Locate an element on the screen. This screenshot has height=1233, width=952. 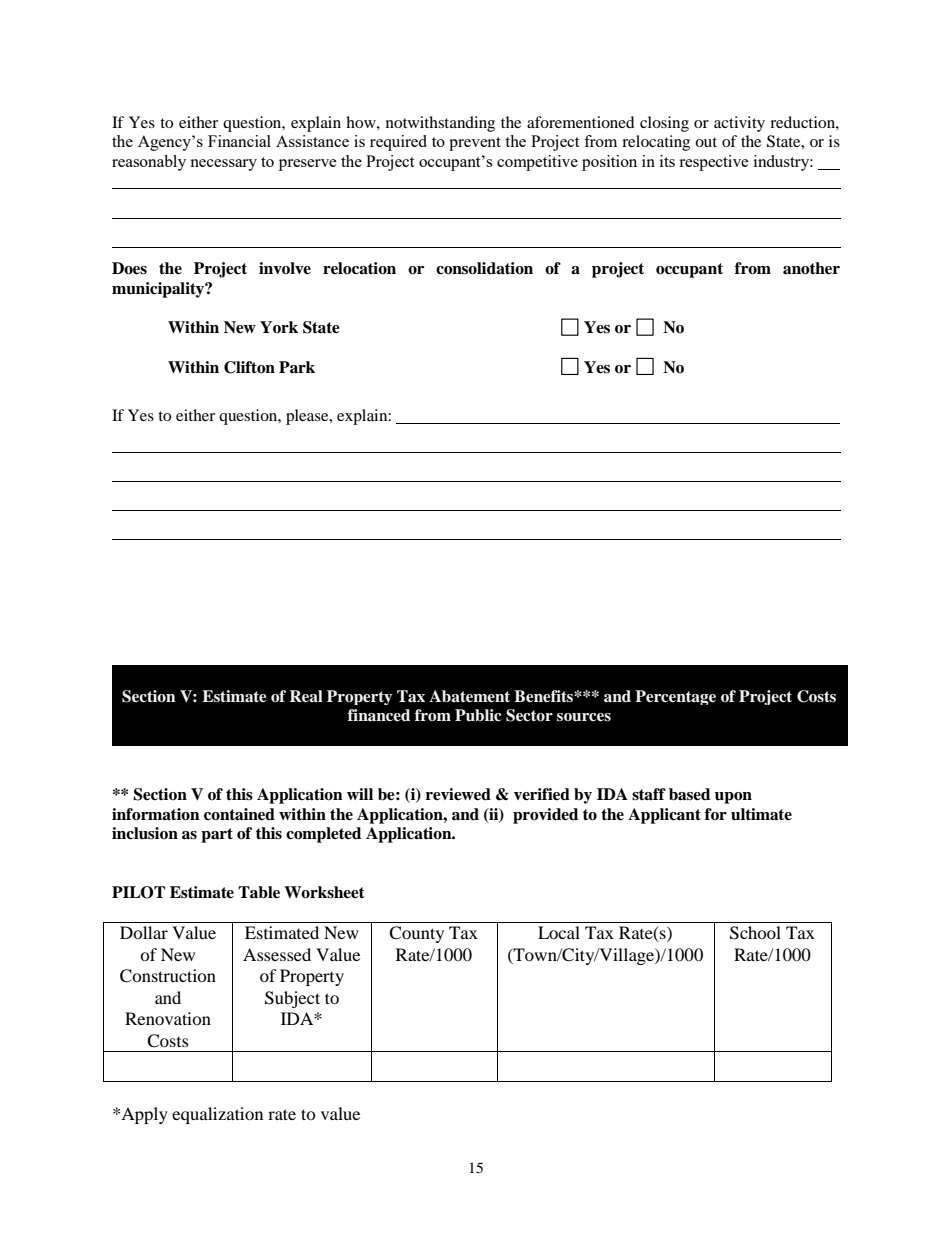
part is located at coordinates (217, 835).
